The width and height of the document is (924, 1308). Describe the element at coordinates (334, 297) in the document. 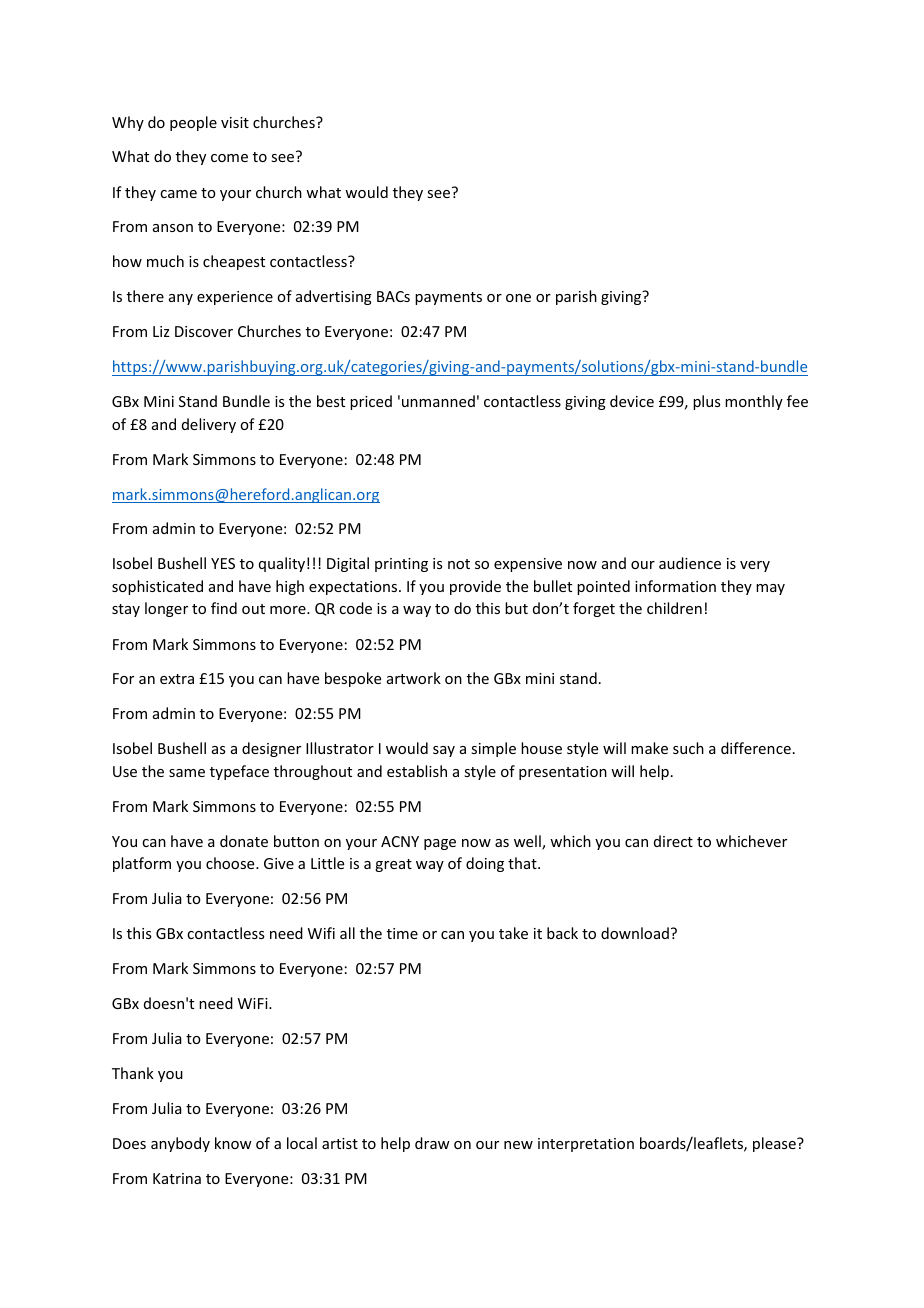

I see `advertising` at that location.
